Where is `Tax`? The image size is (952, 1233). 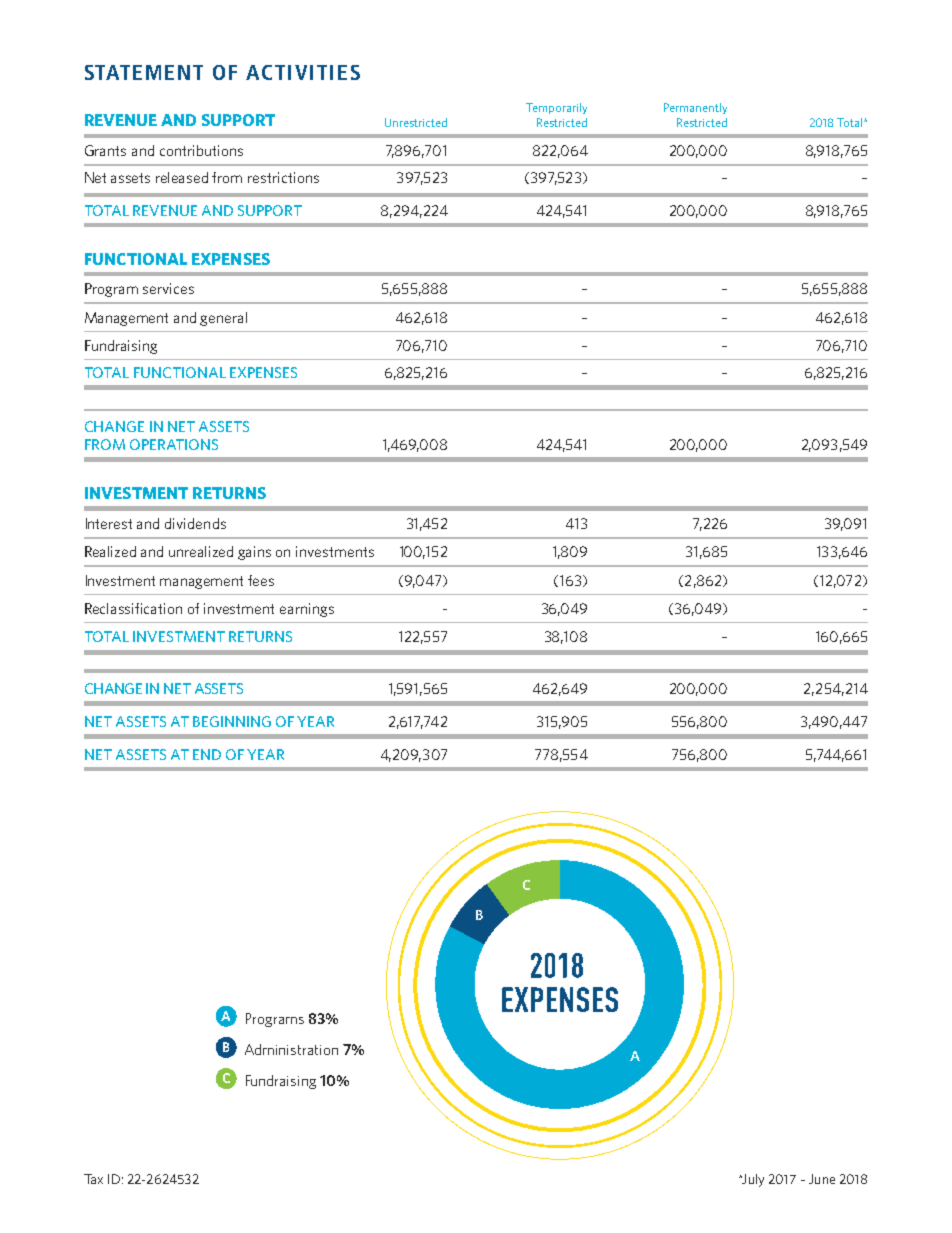 Tax is located at coordinates (93, 1179).
